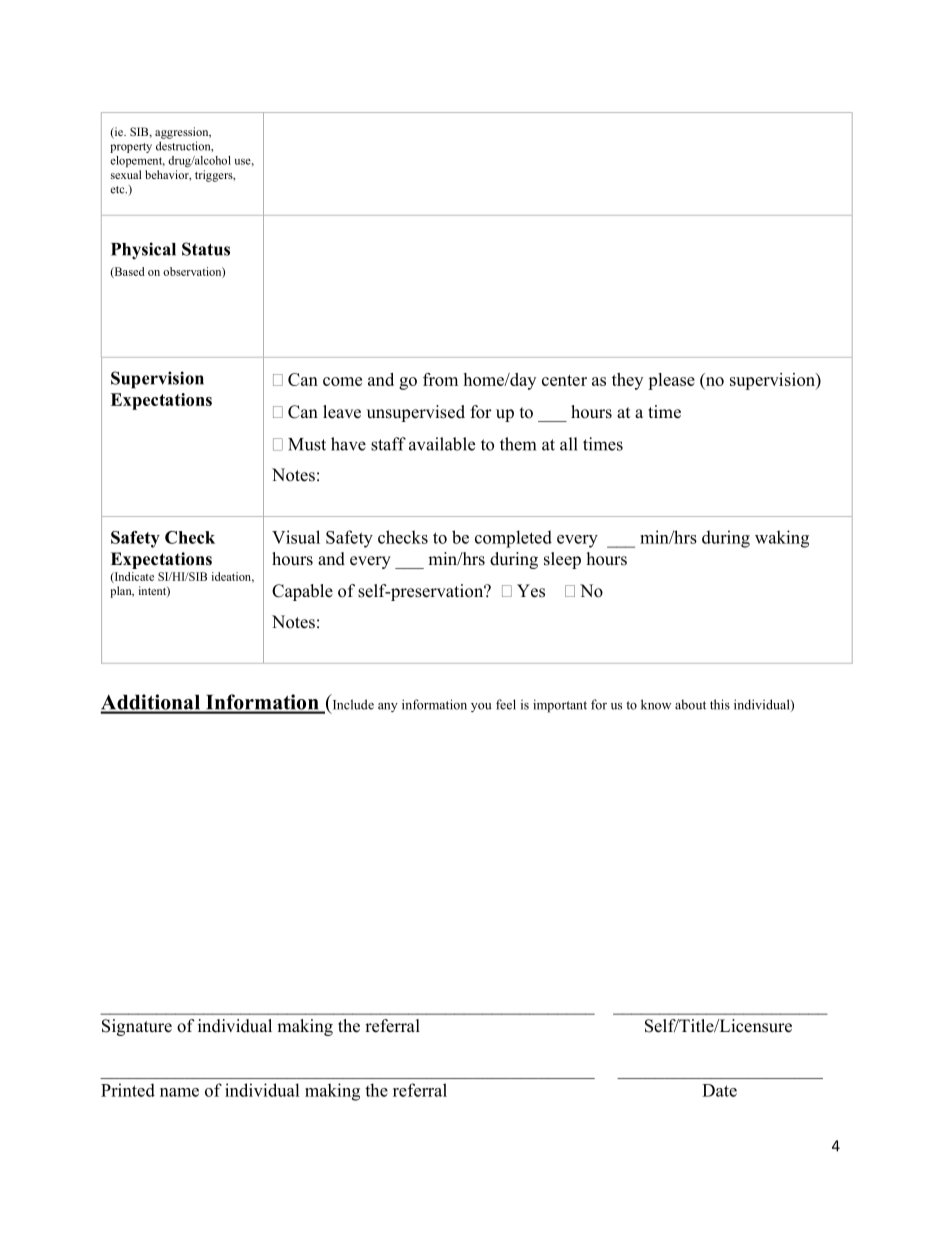 The width and height of the screenshot is (952, 1233). Describe the element at coordinates (179, 1092) in the screenshot. I see `name` at that location.
